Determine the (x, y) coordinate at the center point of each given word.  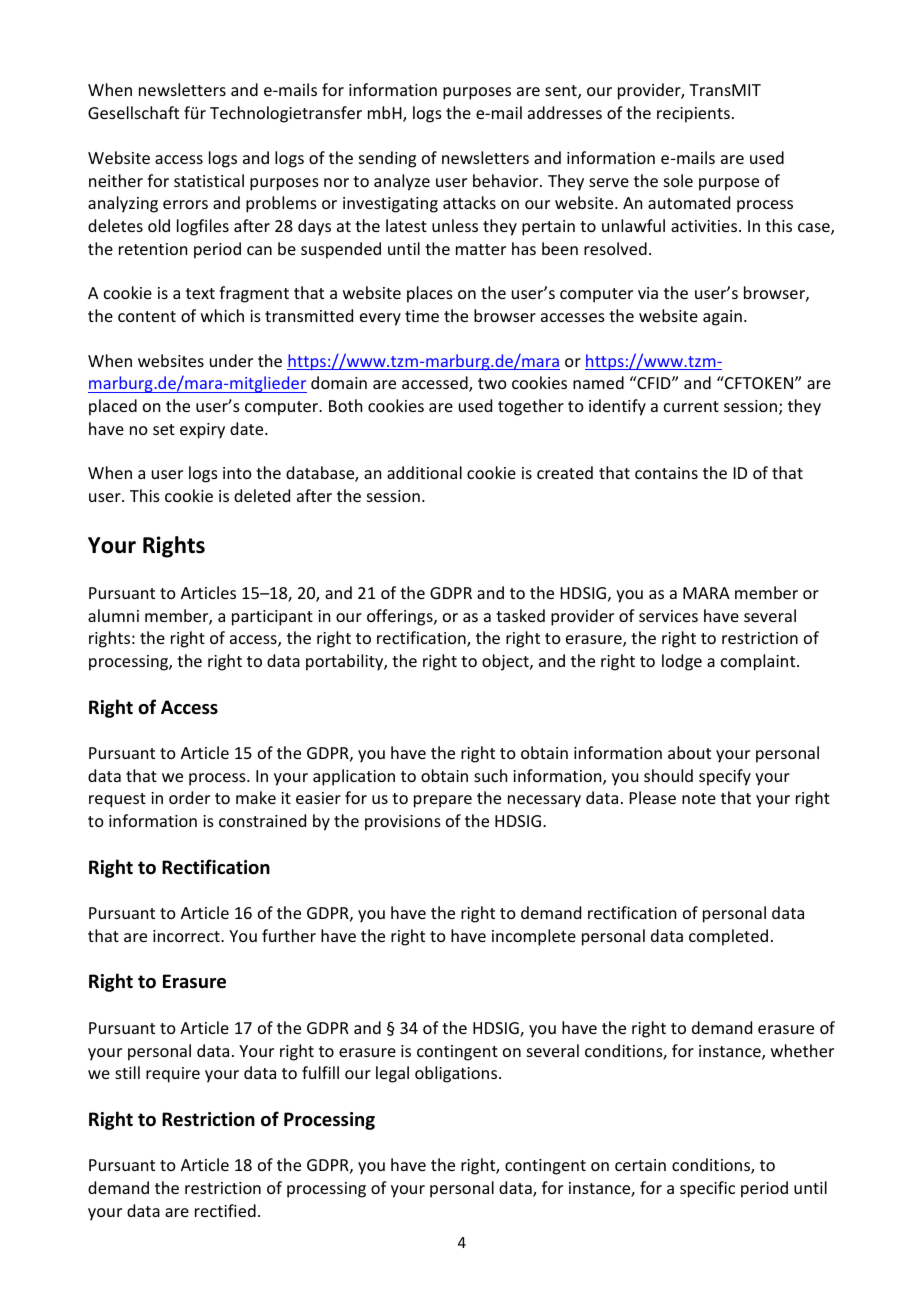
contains (666, 473)
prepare (443, 801)
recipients (693, 115)
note (699, 798)
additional (424, 472)
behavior (507, 180)
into (237, 473)
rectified (225, 1210)
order (189, 797)
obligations (457, 1074)
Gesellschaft (133, 112)
